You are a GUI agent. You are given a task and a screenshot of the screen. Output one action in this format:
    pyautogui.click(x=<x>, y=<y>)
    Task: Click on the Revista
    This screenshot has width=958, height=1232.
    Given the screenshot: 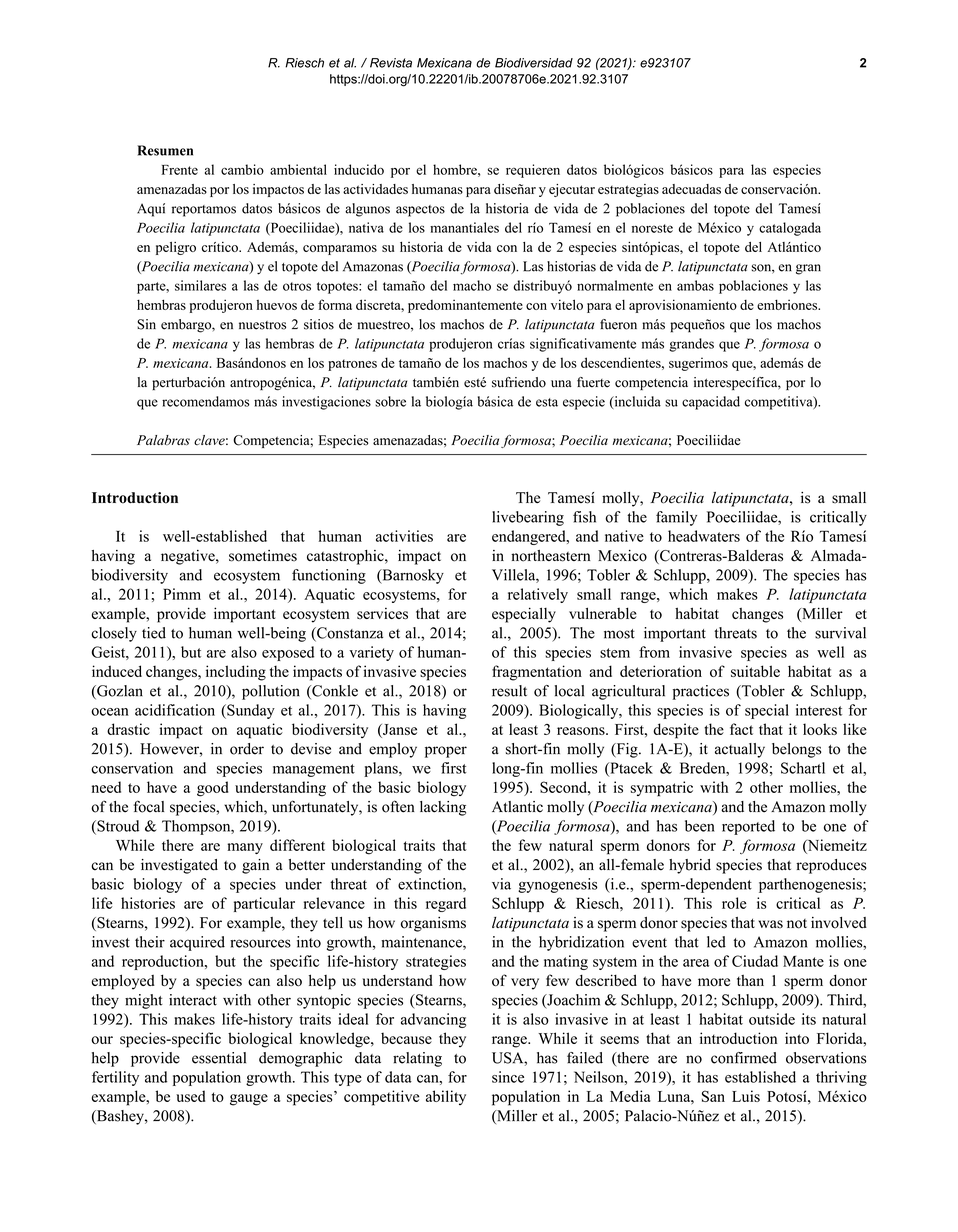 What is the action you would take?
    pyautogui.click(x=391, y=63)
